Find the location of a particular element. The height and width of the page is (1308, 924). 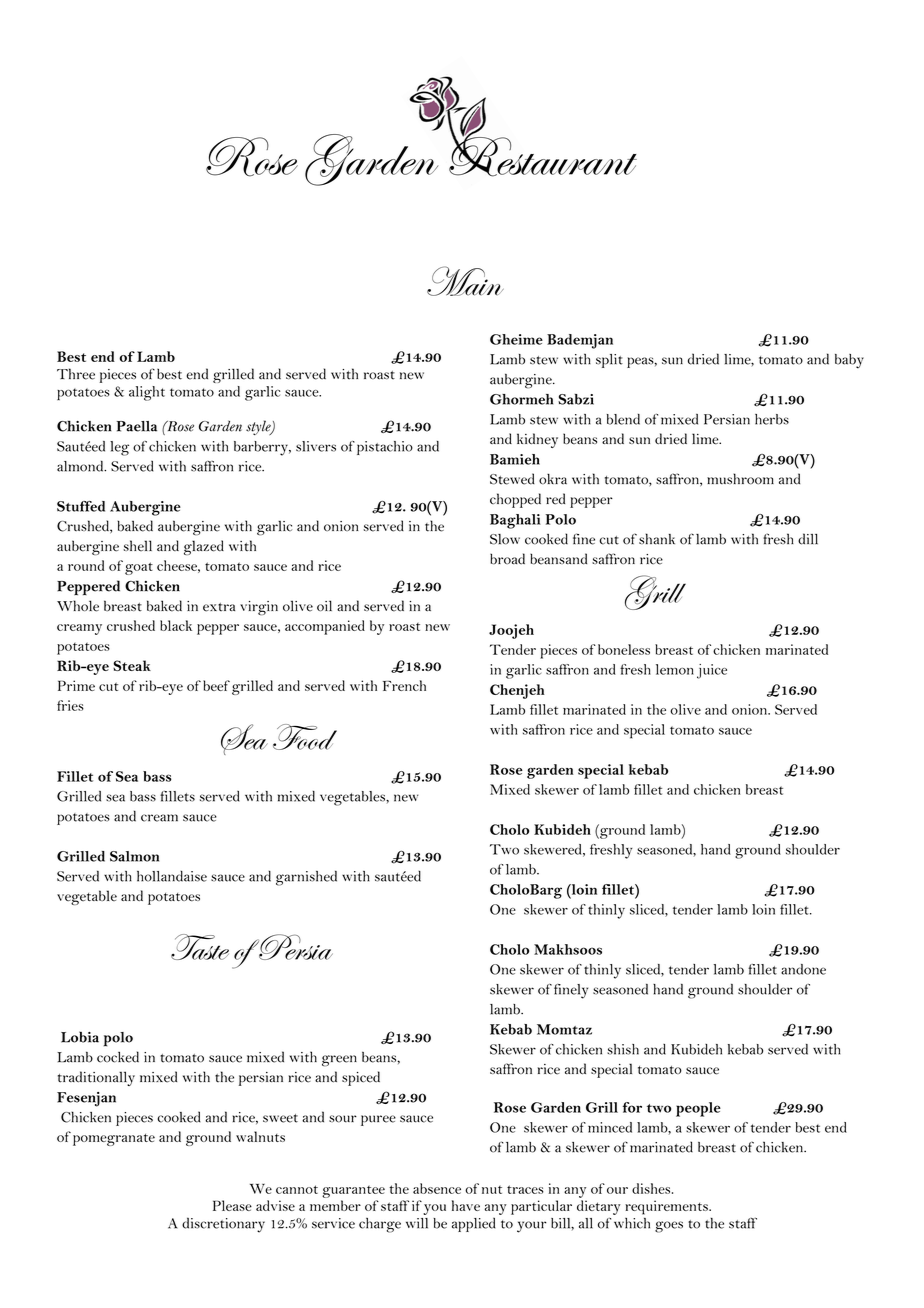

French is located at coordinates (404, 685).
